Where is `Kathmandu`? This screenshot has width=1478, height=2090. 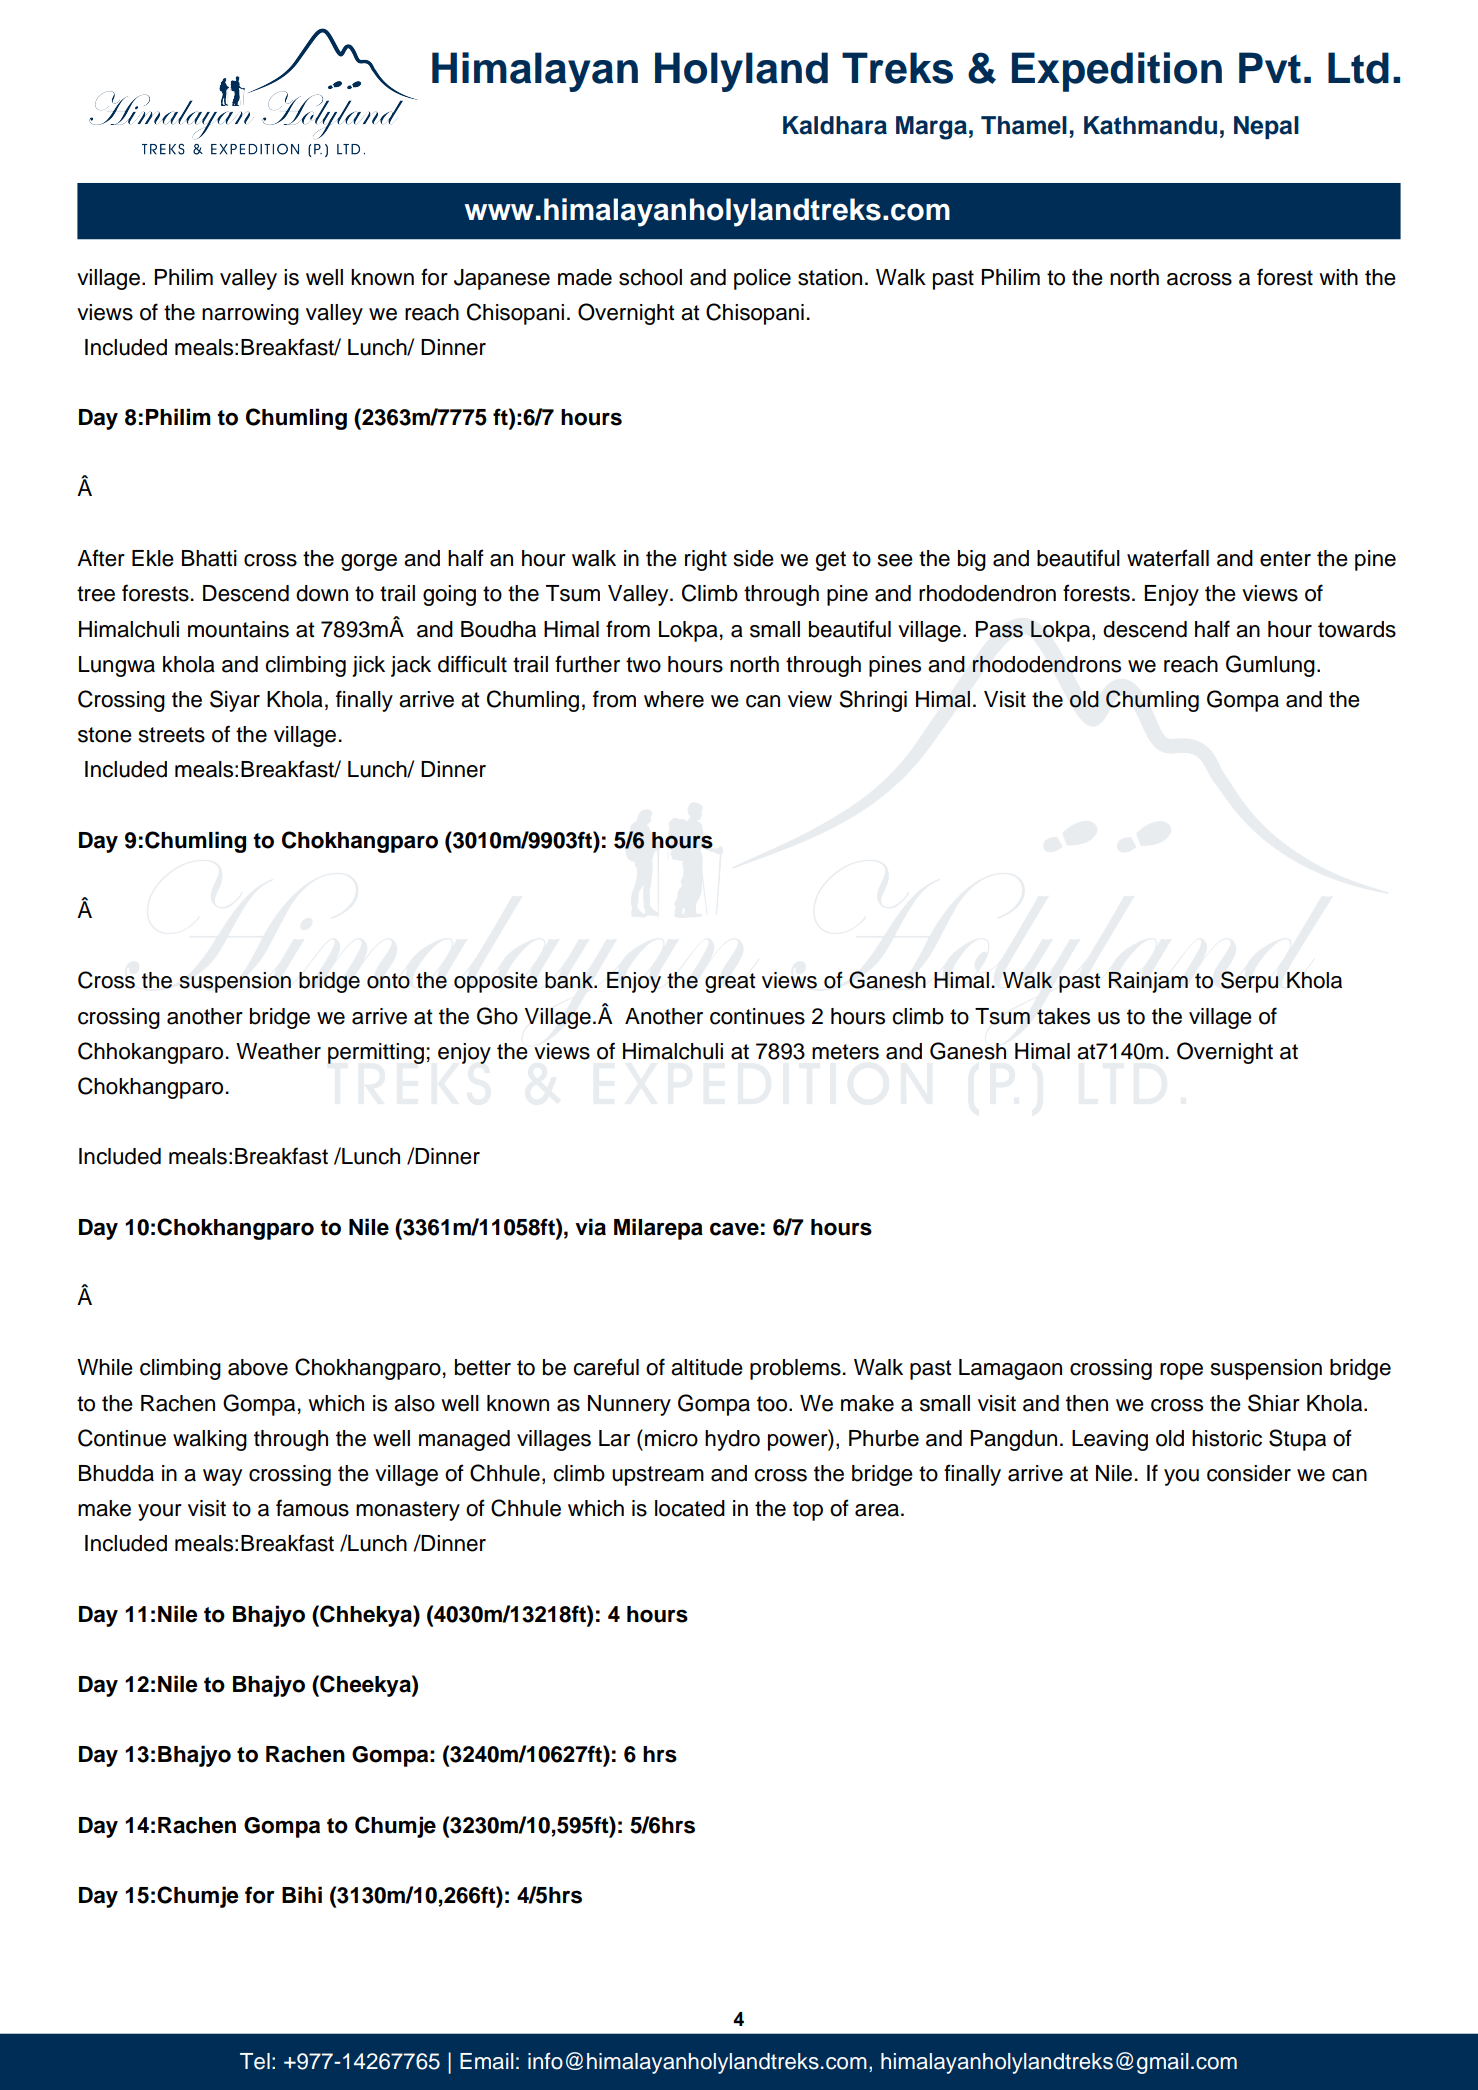
Kathmandu is located at coordinates (1150, 125).
